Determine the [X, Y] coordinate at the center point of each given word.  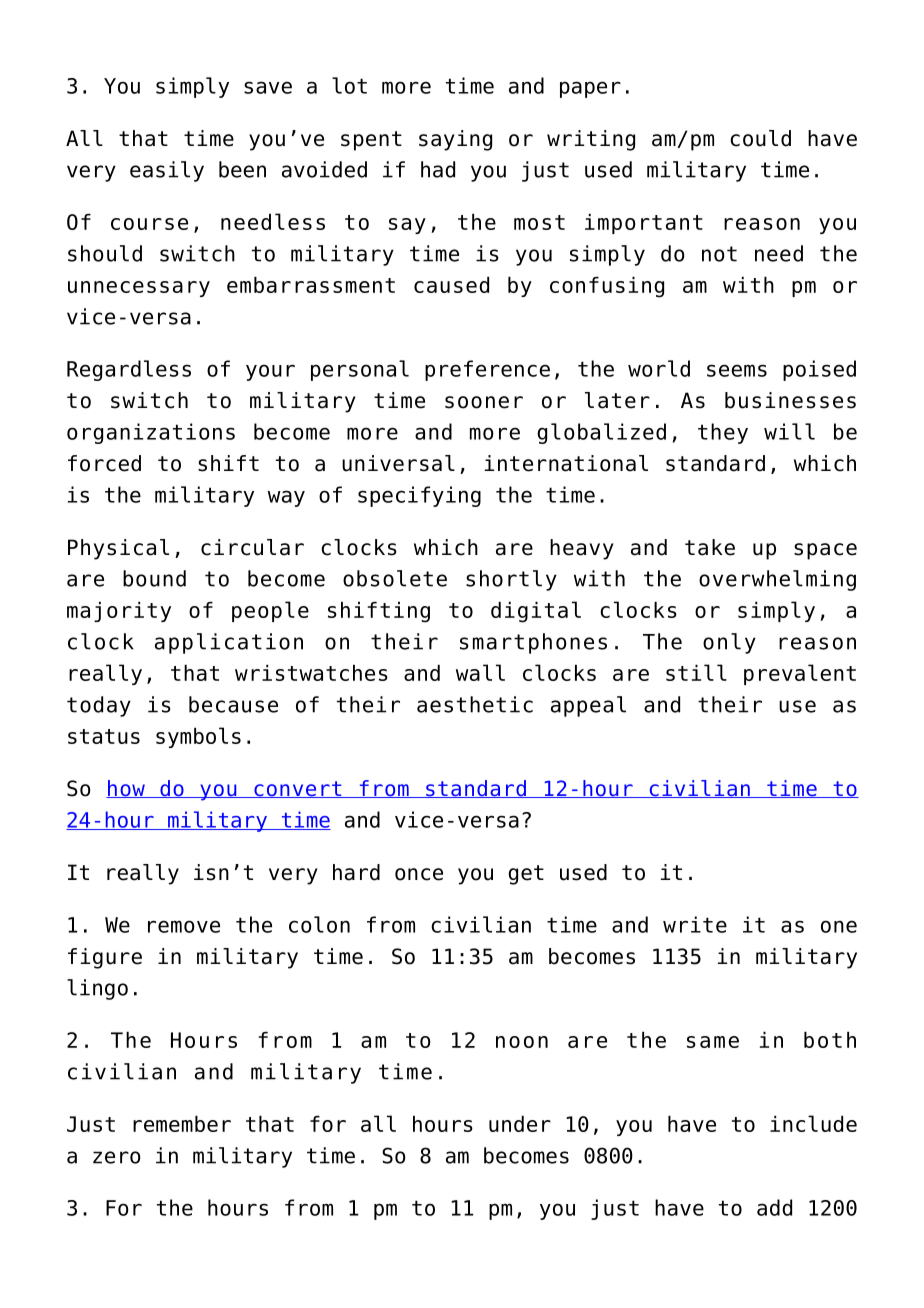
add [774, 1207]
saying [455, 140]
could [760, 138]
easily [167, 171]
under [520, 1124]
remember [182, 1124]
